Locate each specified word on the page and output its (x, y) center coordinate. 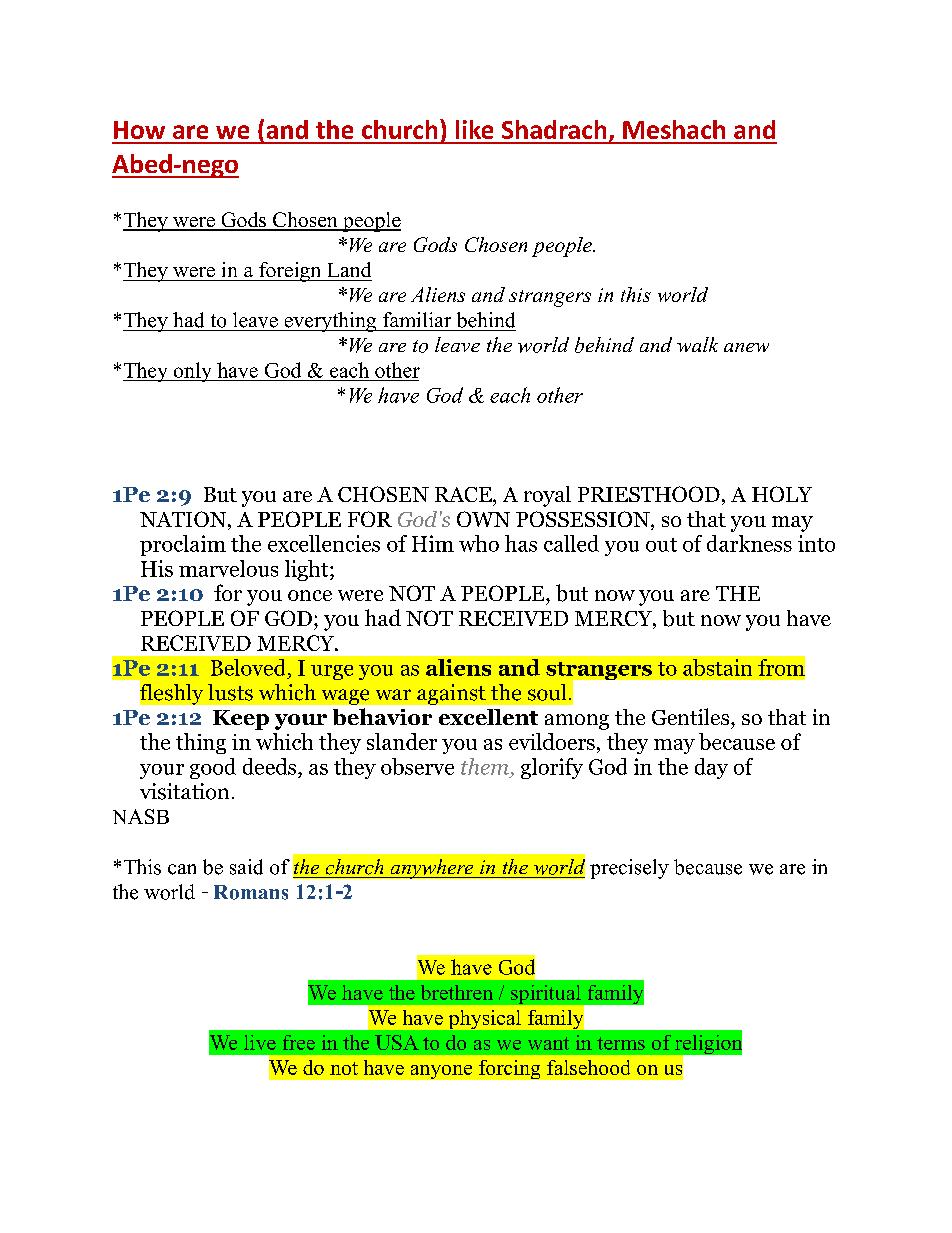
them (485, 766)
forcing (509, 1069)
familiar (417, 319)
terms (621, 1043)
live (260, 1042)
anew (746, 347)
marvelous (228, 568)
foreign (290, 272)
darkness (749, 543)
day (711, 768)
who (479, 543)
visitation (184, 791)
